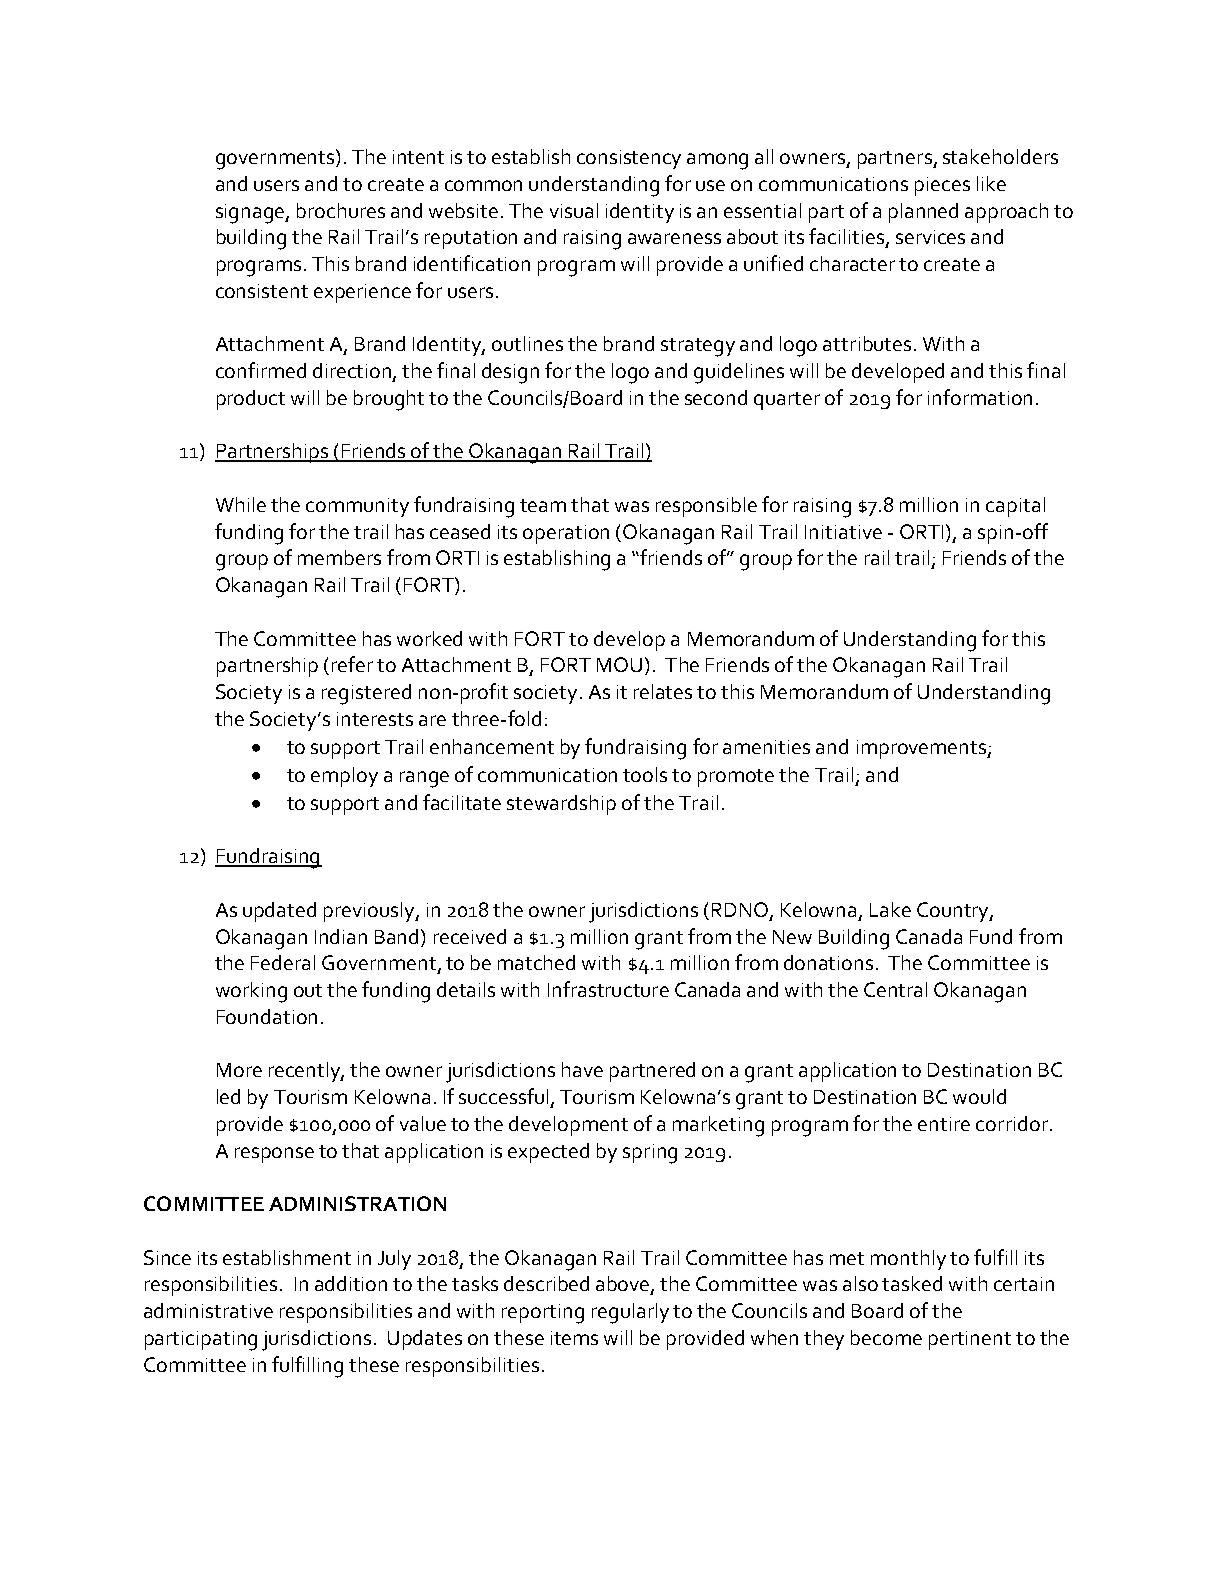 This document has height=1578, width=1219. What do you see at coordinates (344, 777) in the document?
I see `employ` at bounding box center [344, 777].
